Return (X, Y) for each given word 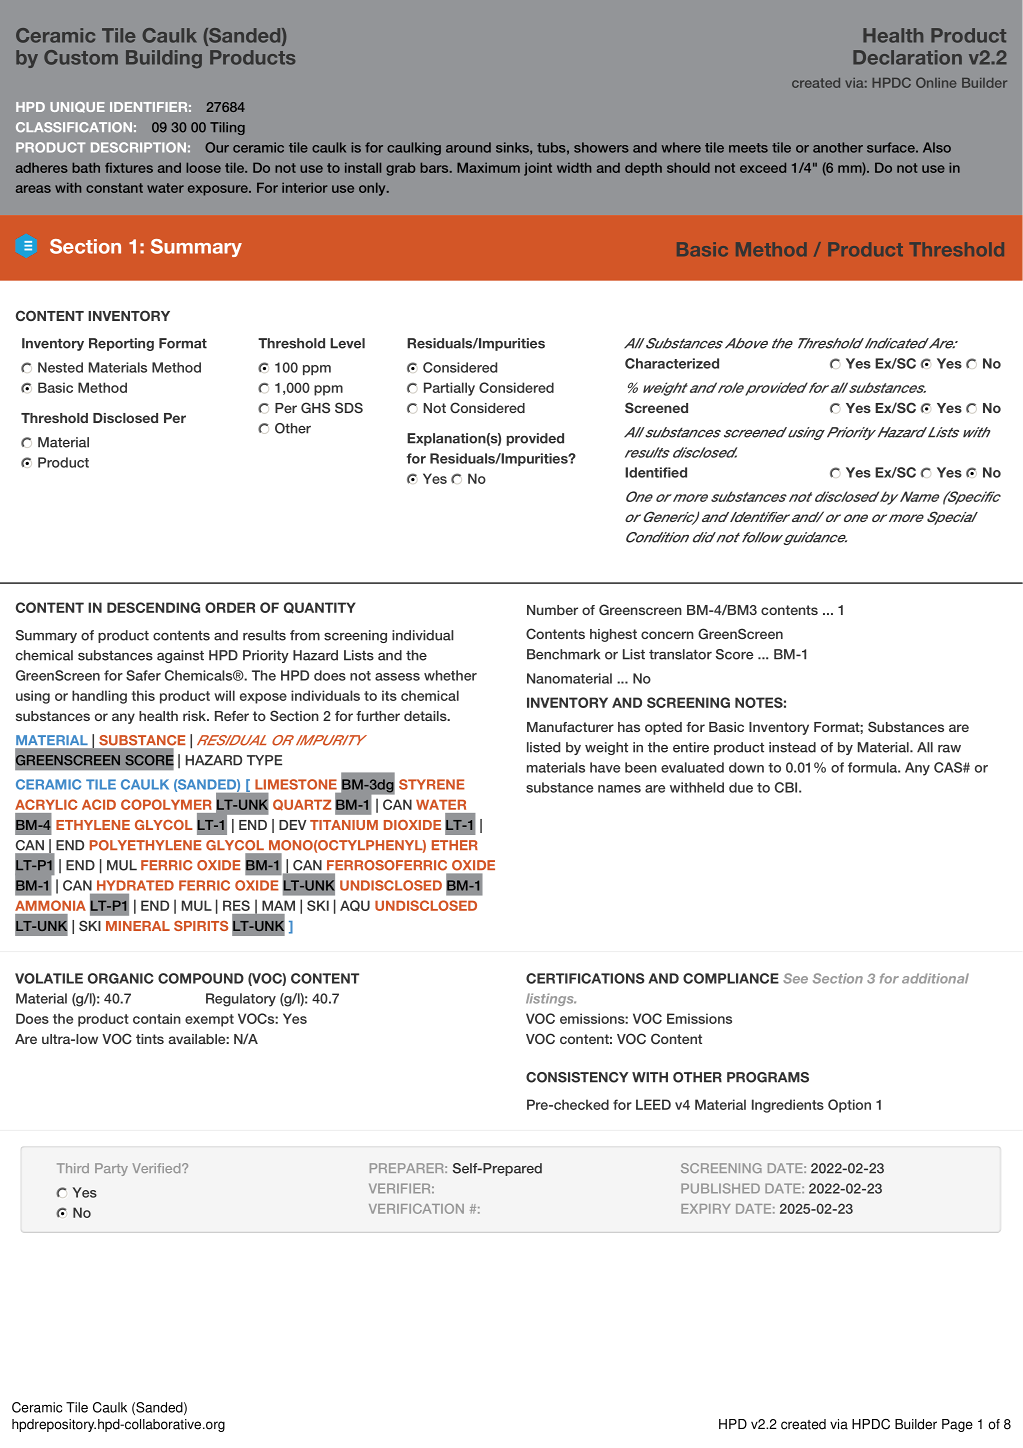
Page (957, 1425)
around (468, 147)
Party (111, 1169)
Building (164, 59)
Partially (449, 389)
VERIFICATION (416, 1208)
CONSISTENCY (577, 1077)
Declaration (907, 57)
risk (195, 716)
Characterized (672, 363)
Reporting (121, 344)
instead (792, 747)
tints (150, 1039)
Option (849, 1106)
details (426, 716)
